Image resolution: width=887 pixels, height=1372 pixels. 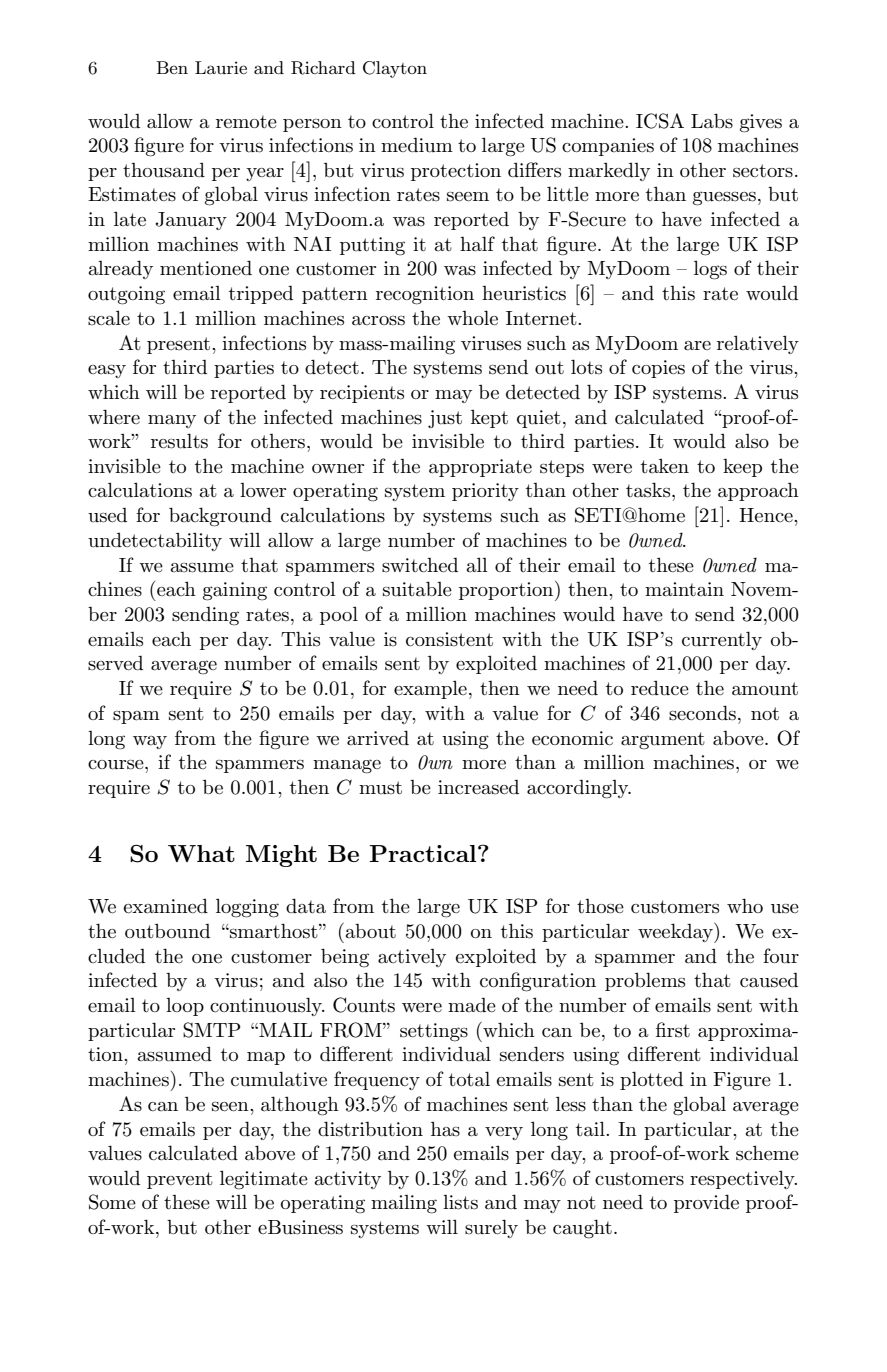 What do you see at coordinates (712, 121) in the screenshot?
I see `Labs` at bounding box center [712, 121].
